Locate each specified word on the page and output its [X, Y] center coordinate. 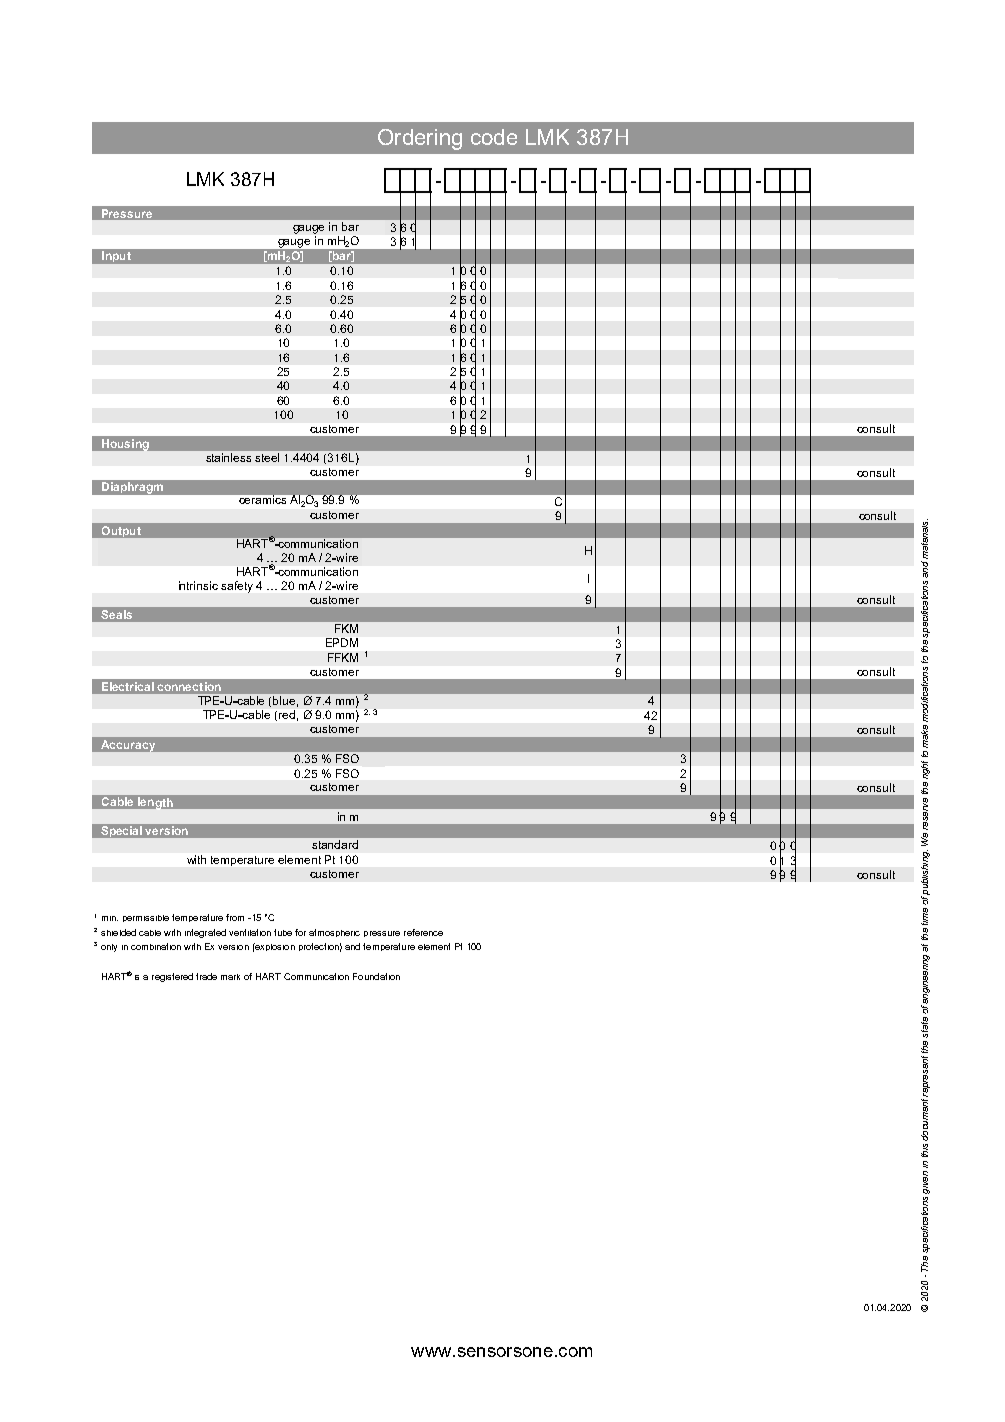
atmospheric [334, 933]
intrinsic [198, 585]
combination [156, 946]
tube [283, 932]
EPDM [342, 642]
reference [423, 932]
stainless [228, 457]
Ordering [420, 139]
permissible [146, 918]
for [300, 932]
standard [335, 844]
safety [237, 587]
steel [267, 457]
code [494, 137]
